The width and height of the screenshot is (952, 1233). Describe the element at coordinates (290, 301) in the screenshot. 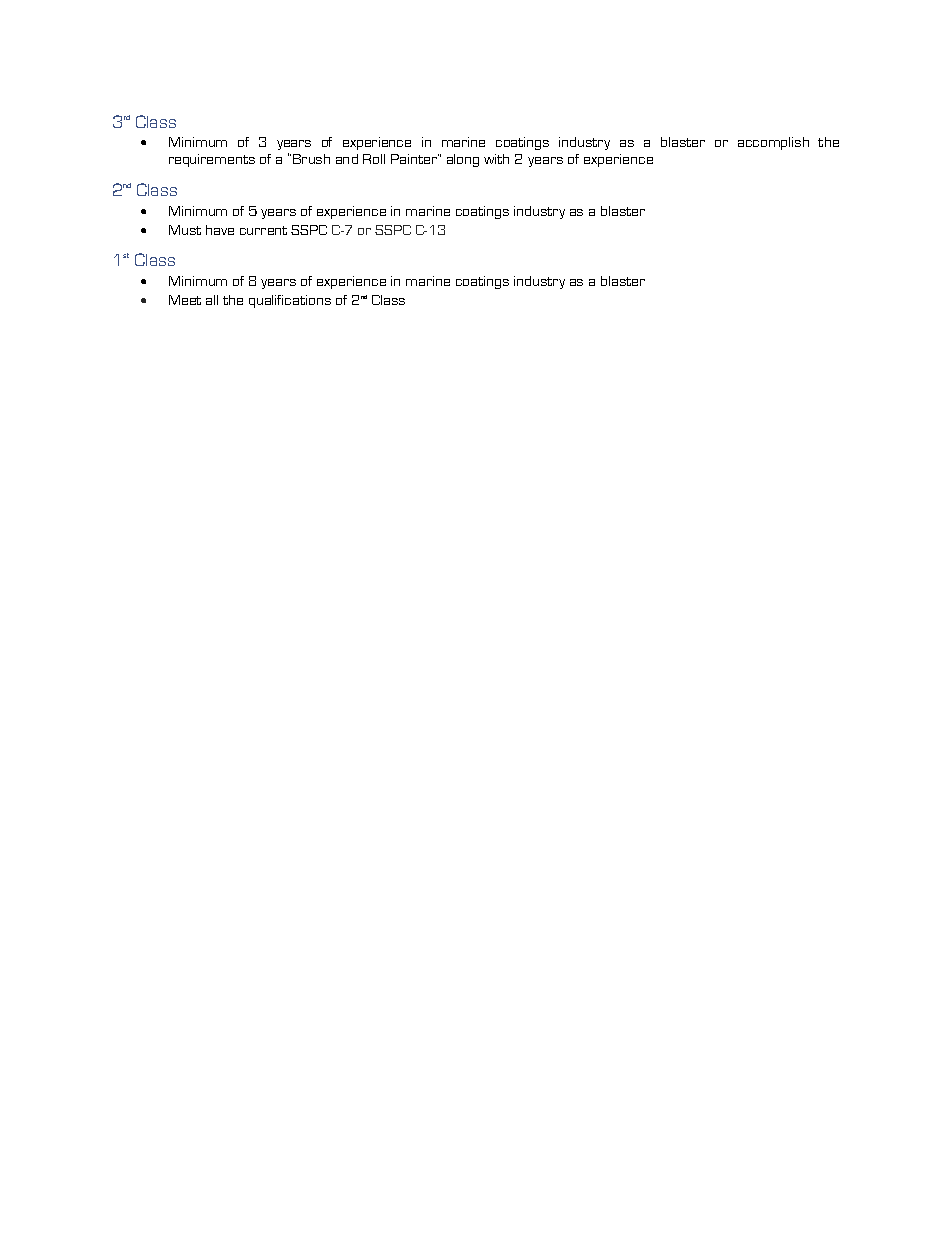

I see `qualifications` at that location.
